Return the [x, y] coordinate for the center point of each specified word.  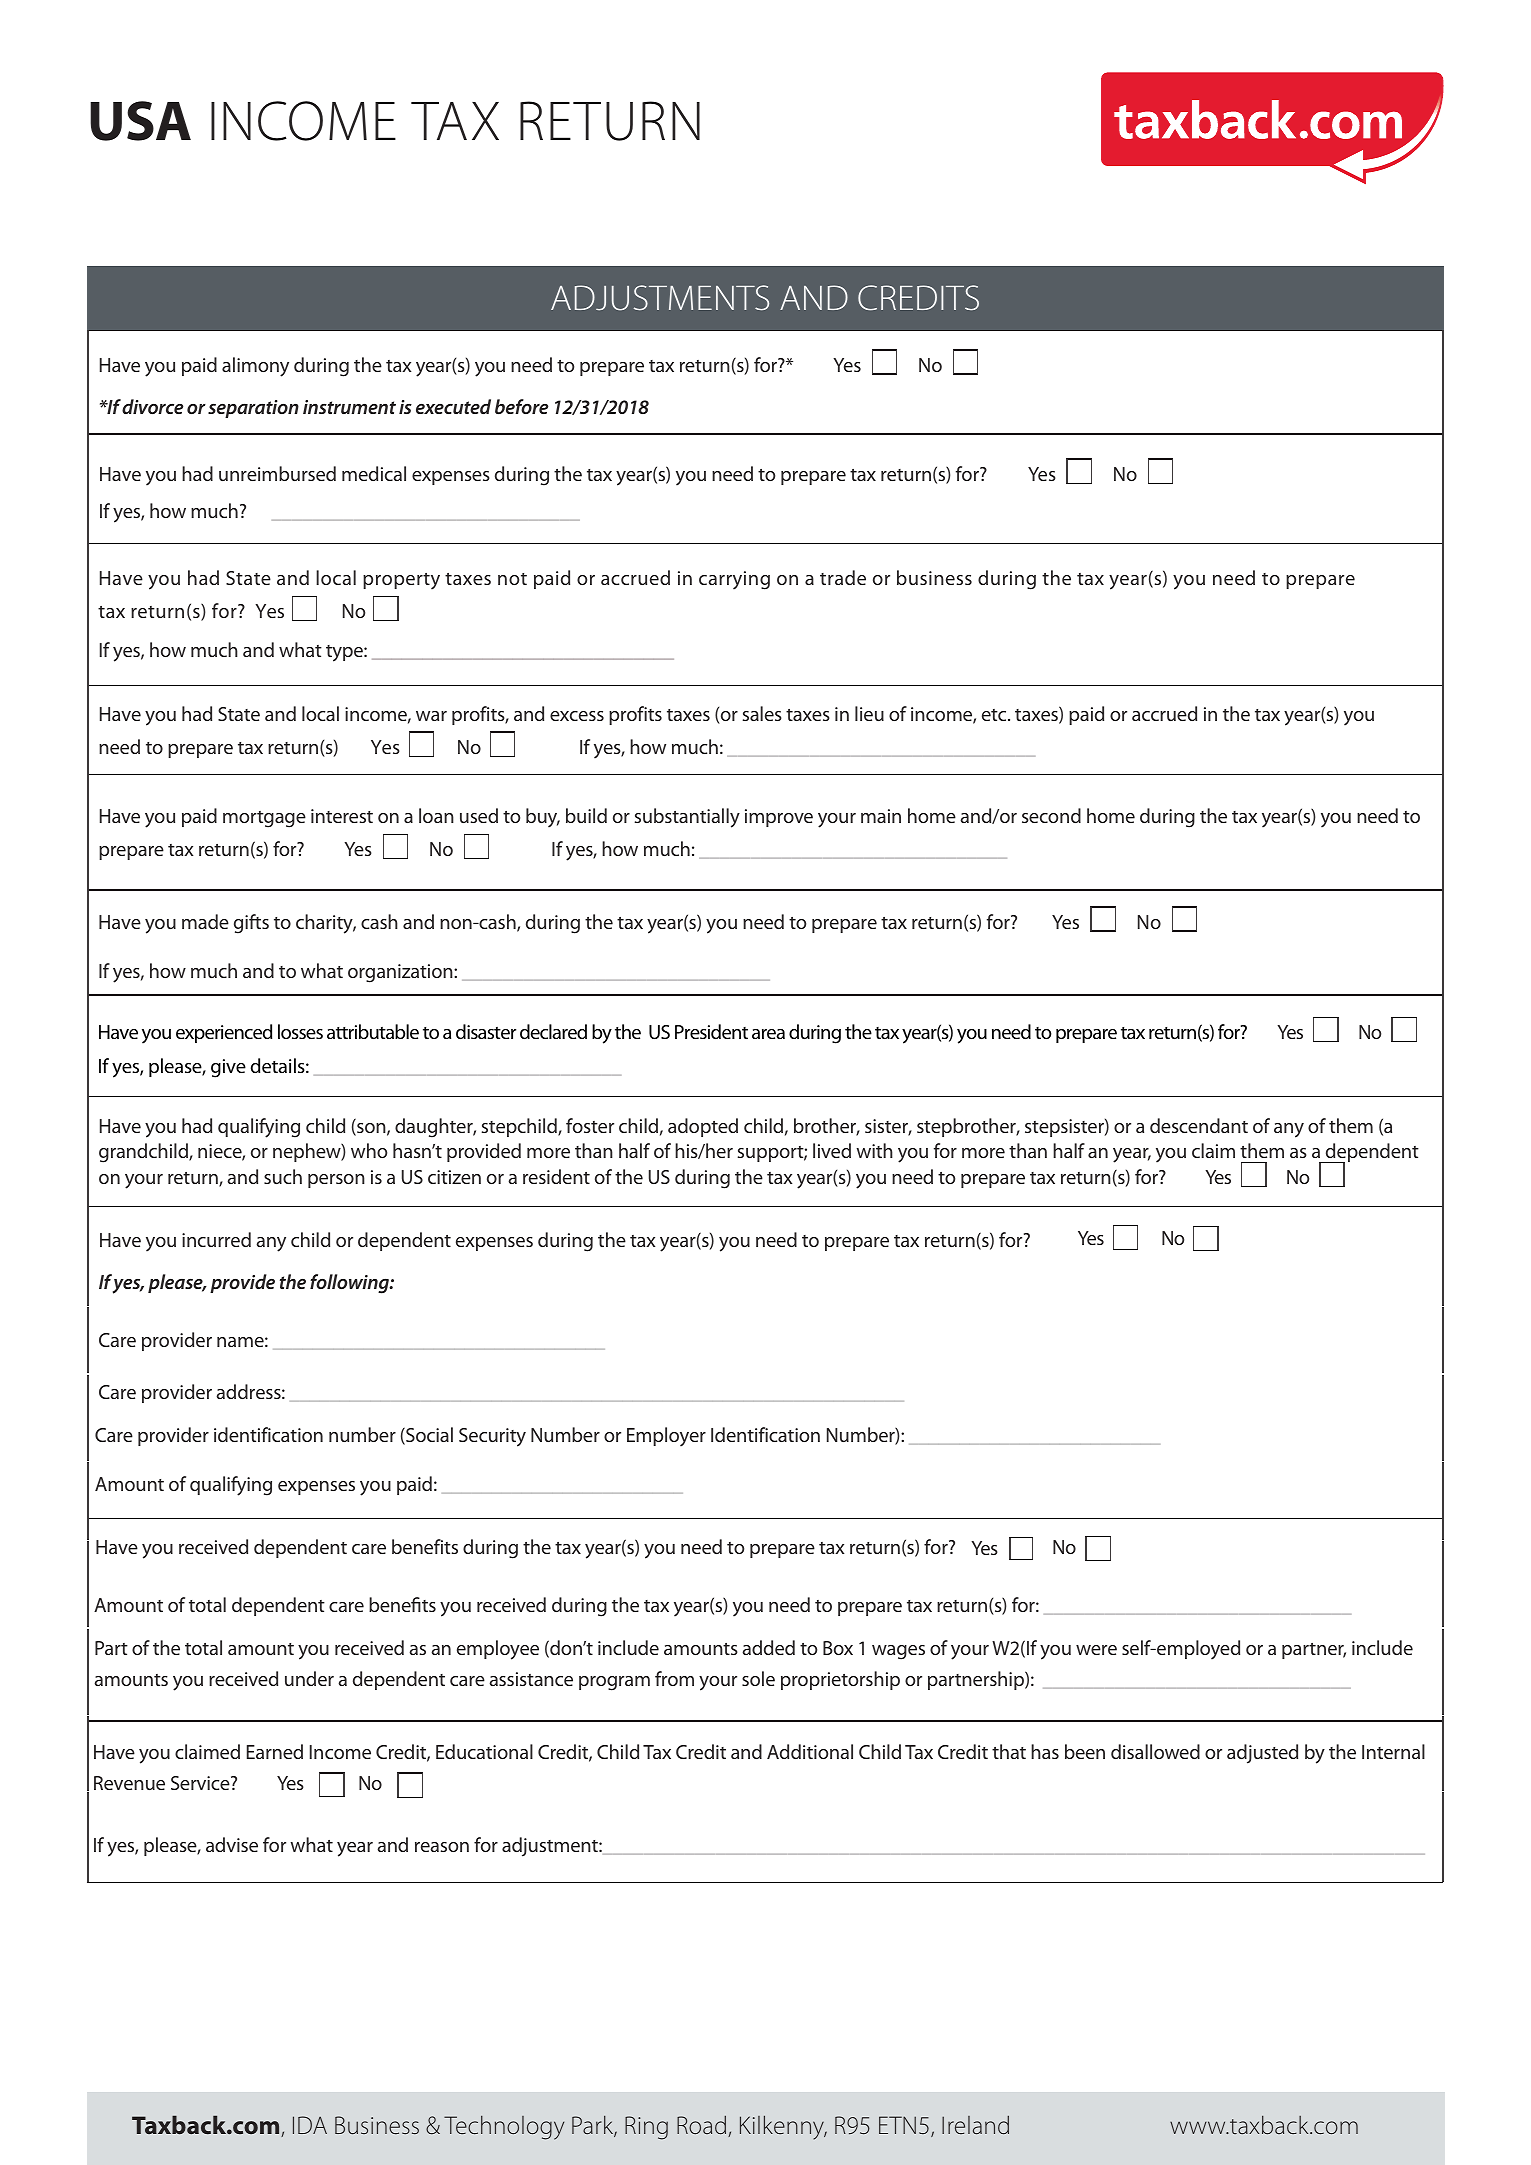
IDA [310, 2125]
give [228, 1068]
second [1051, 815]
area [768, 1034]
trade [843, 577]
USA [140, 121]
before [521, 406]
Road [703, 2126]
